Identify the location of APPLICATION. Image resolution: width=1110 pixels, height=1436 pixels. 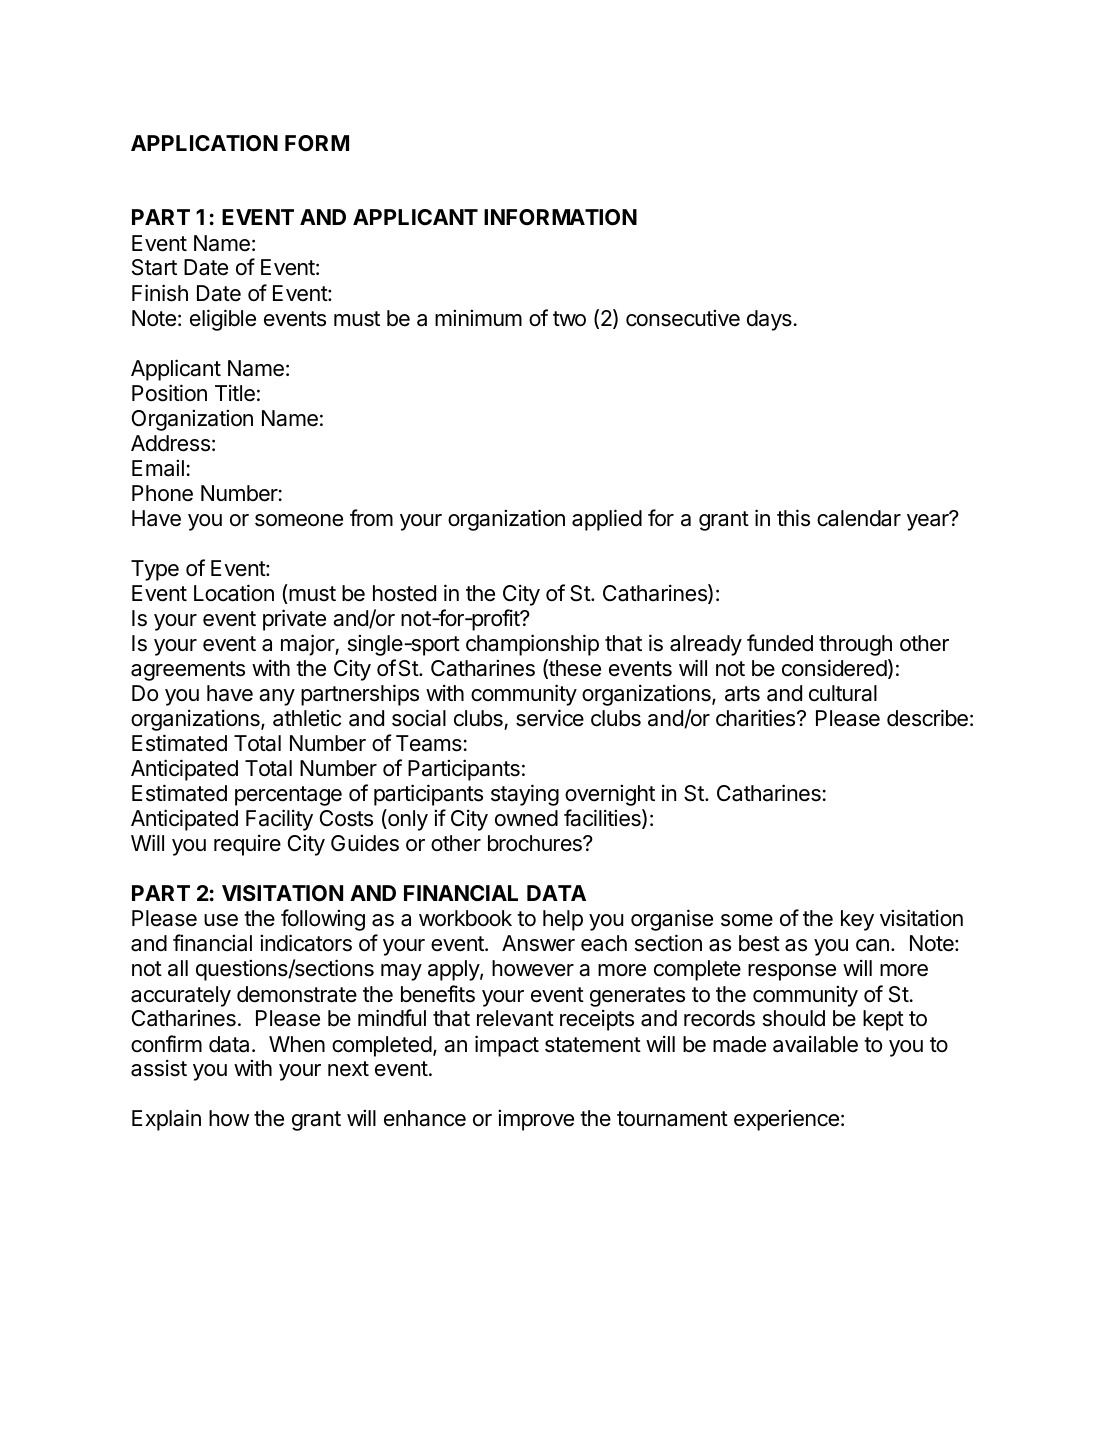
(204, 143).
